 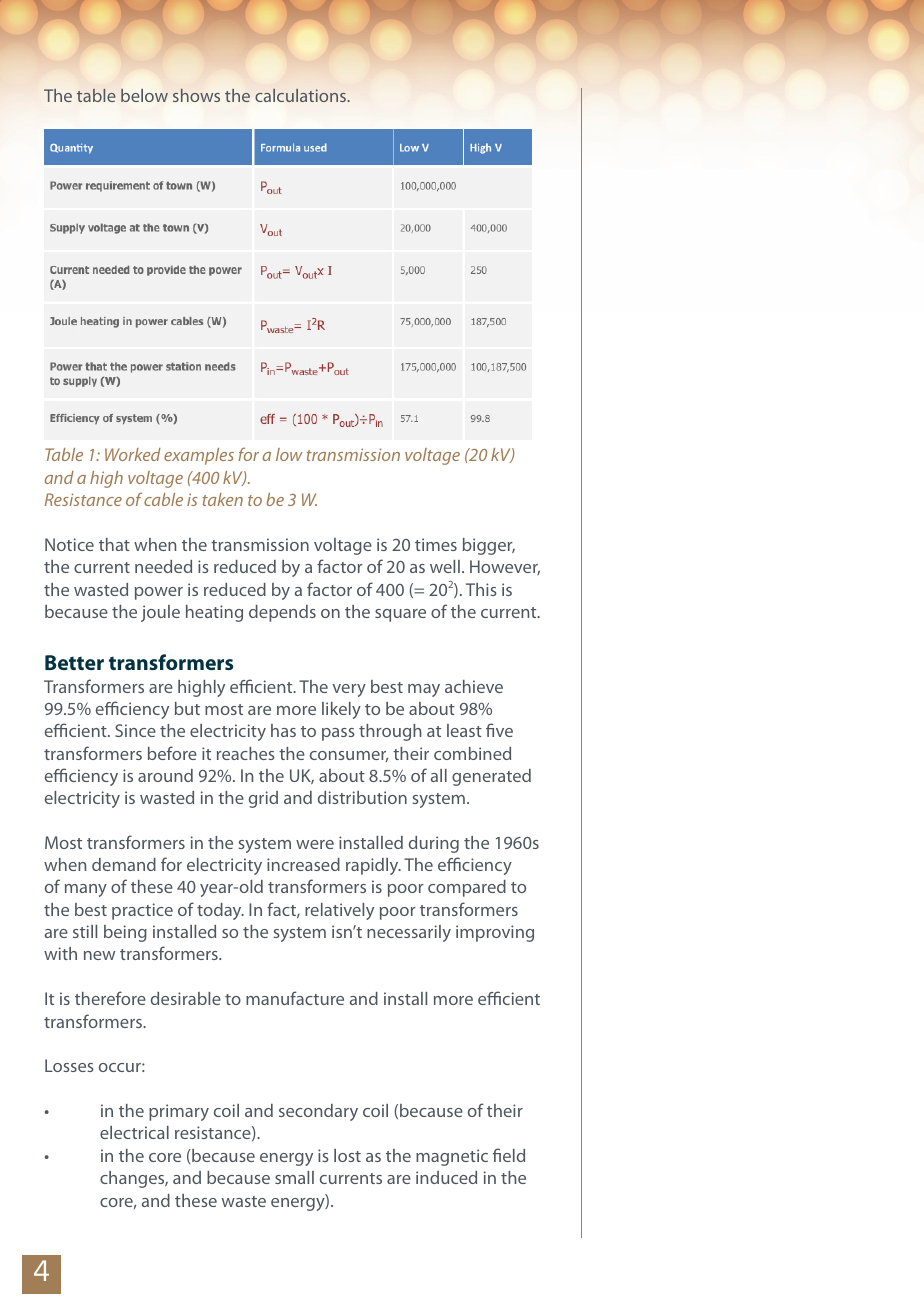 I want to click on below, so click(x=144, y=95).
